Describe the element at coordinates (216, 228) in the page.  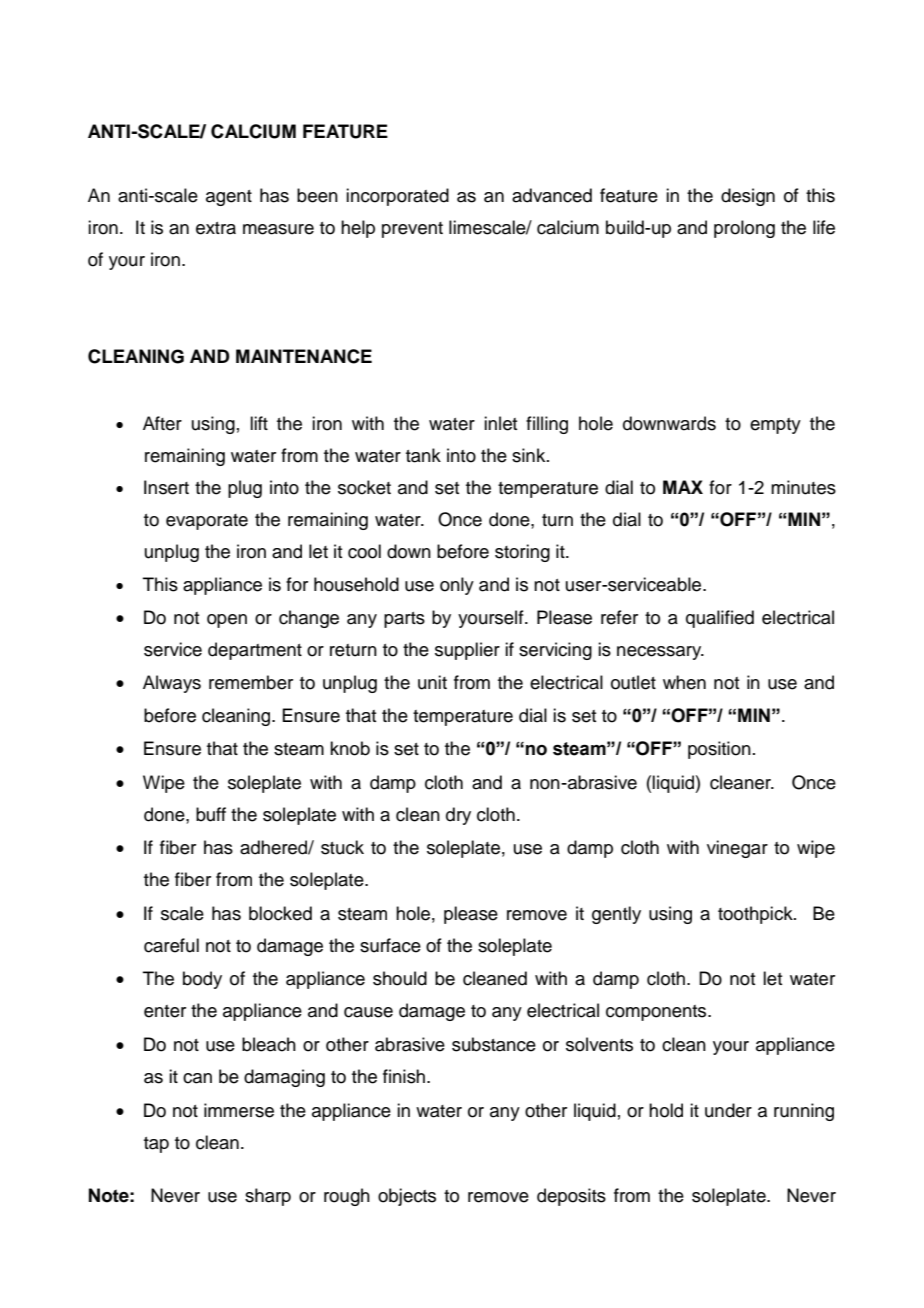
I see `extra` at that location.
